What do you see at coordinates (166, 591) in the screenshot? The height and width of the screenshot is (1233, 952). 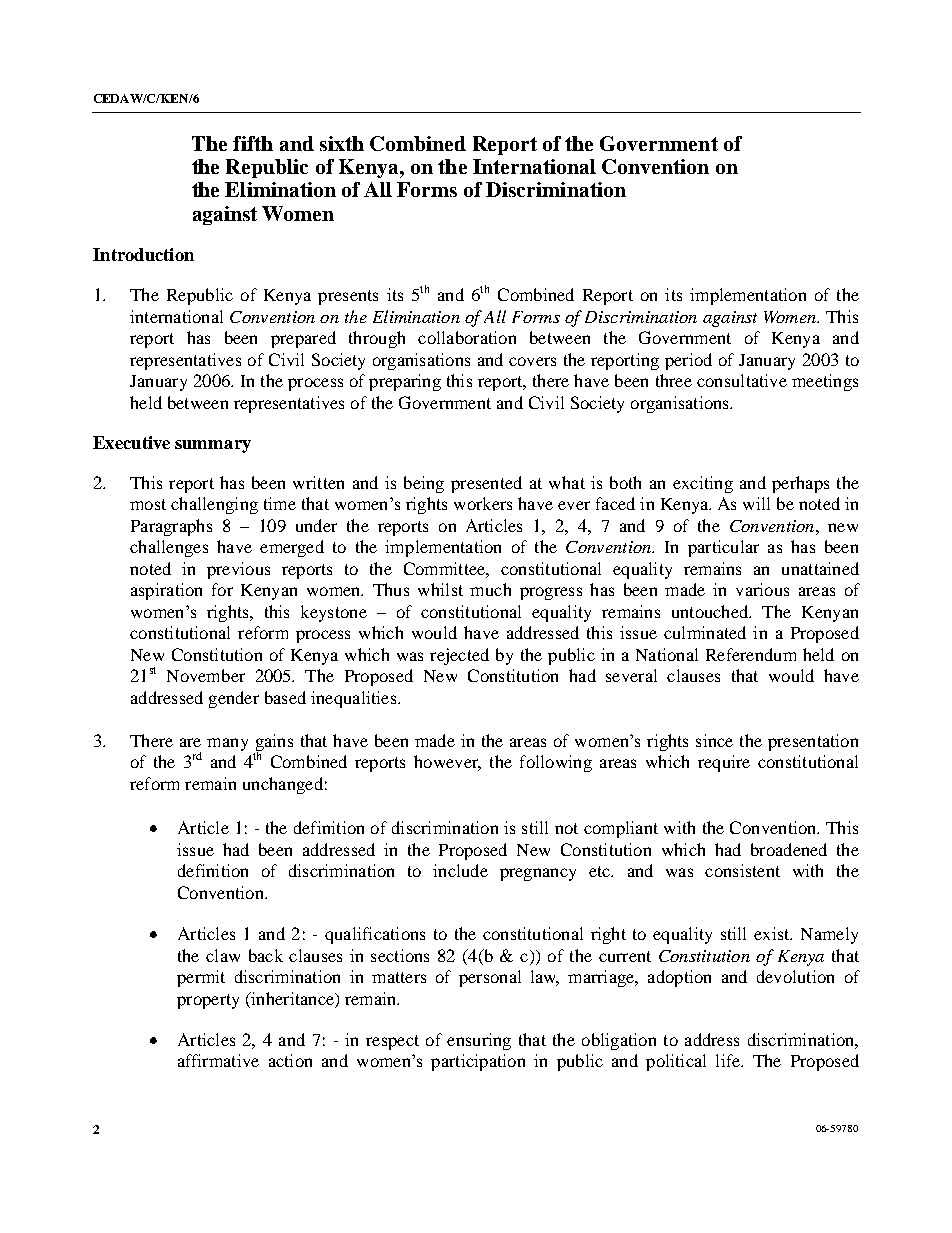 I see `aspiration` at bounding box center [166, 591].
